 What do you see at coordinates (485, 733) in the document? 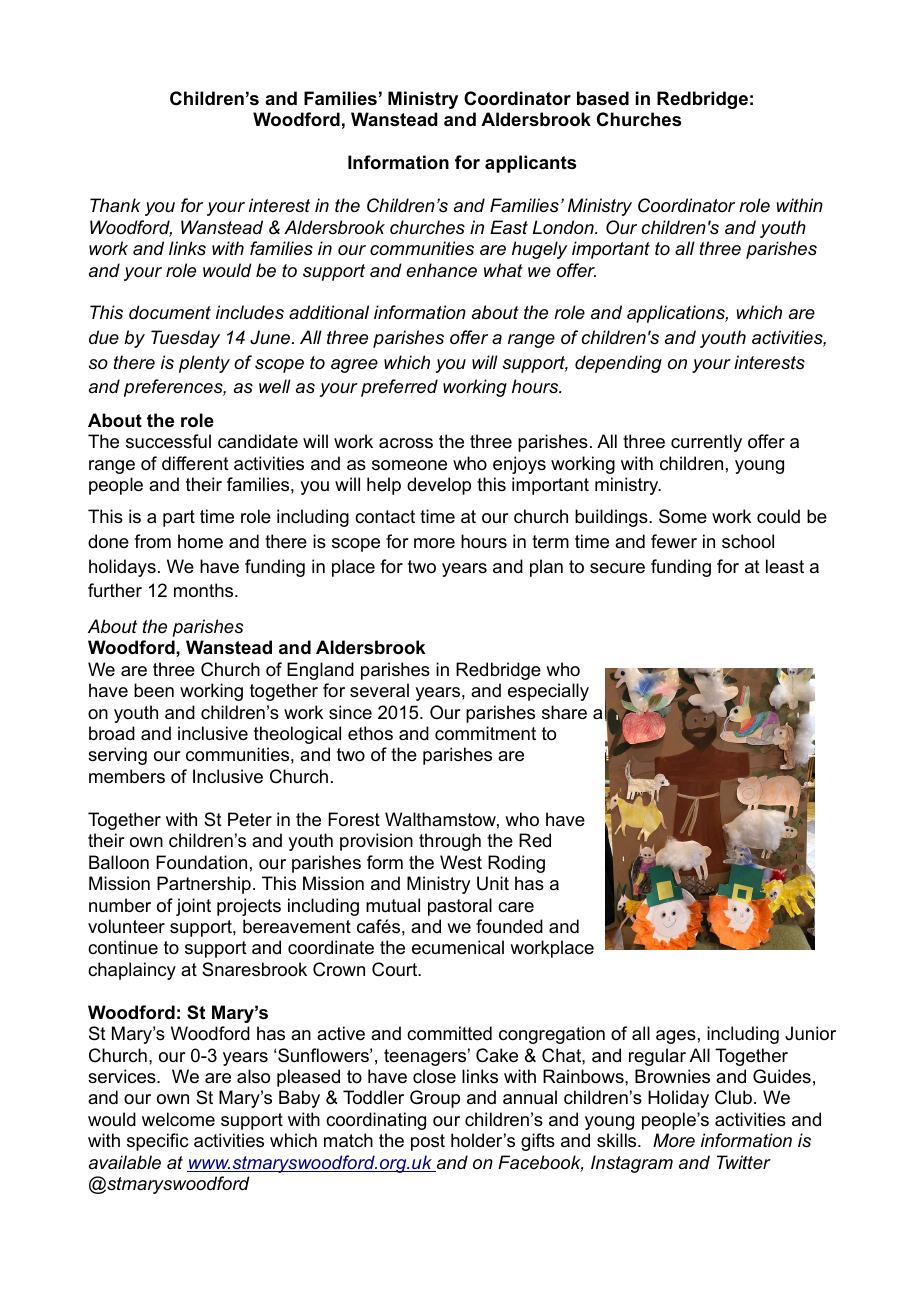
I see `commitment` at bounding box center [485, 733].
